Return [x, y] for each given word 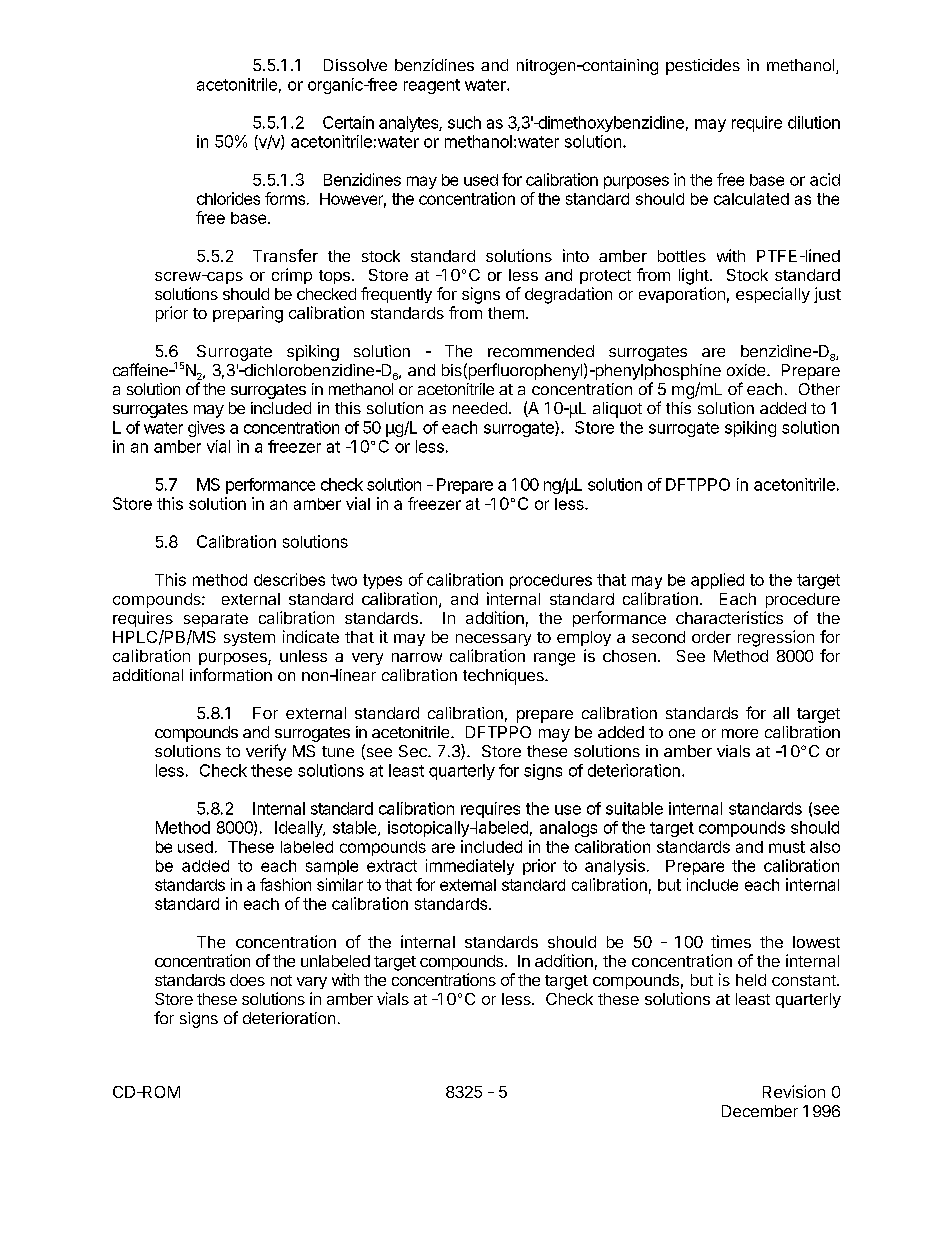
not [281, 980]
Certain [348, 122]
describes [289, 579]
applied [717, 581]
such [464, 122]
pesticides [703, 67]
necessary [493, 640]
